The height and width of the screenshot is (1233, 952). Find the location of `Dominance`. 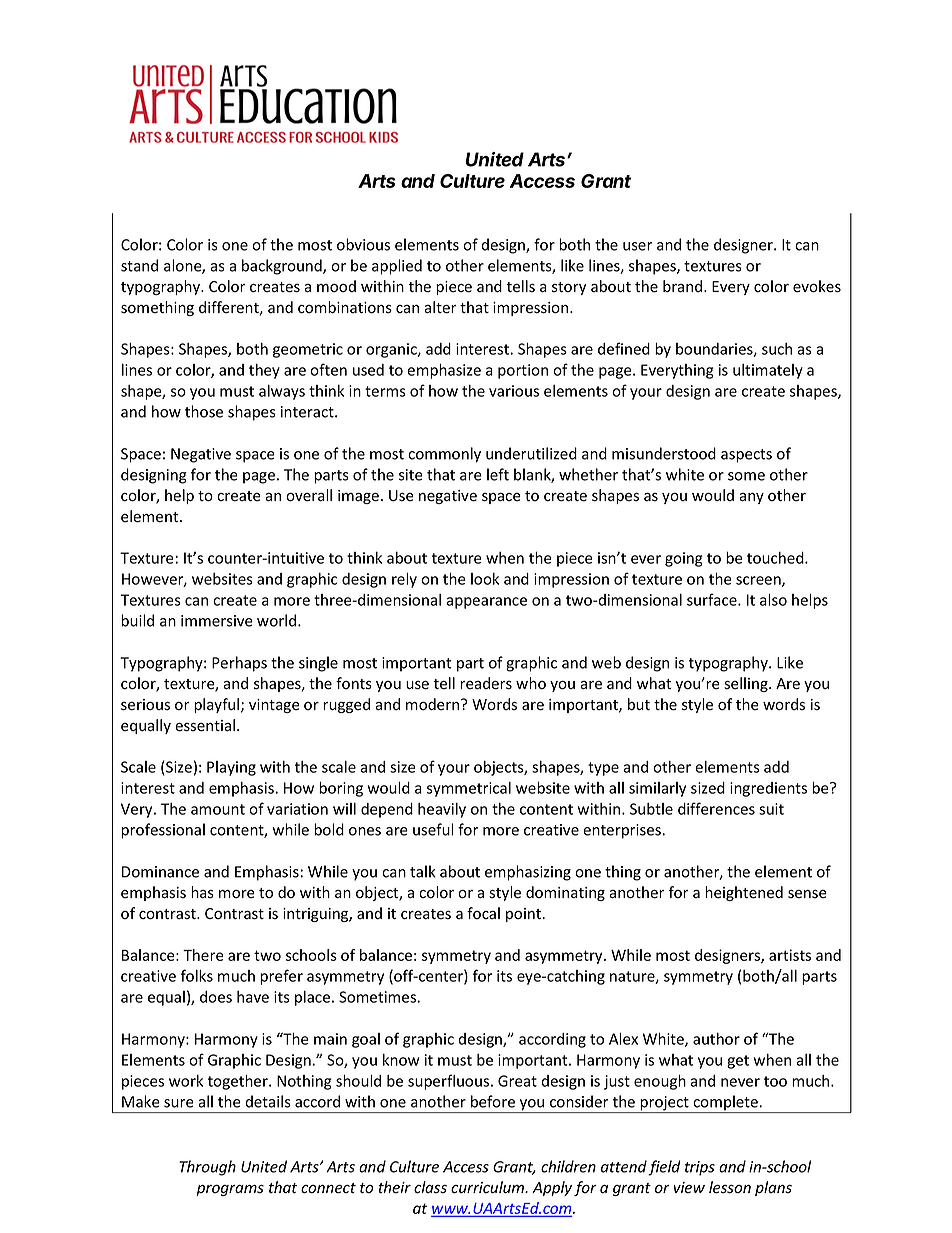

Dominance is located at coordinates (160, 872).
